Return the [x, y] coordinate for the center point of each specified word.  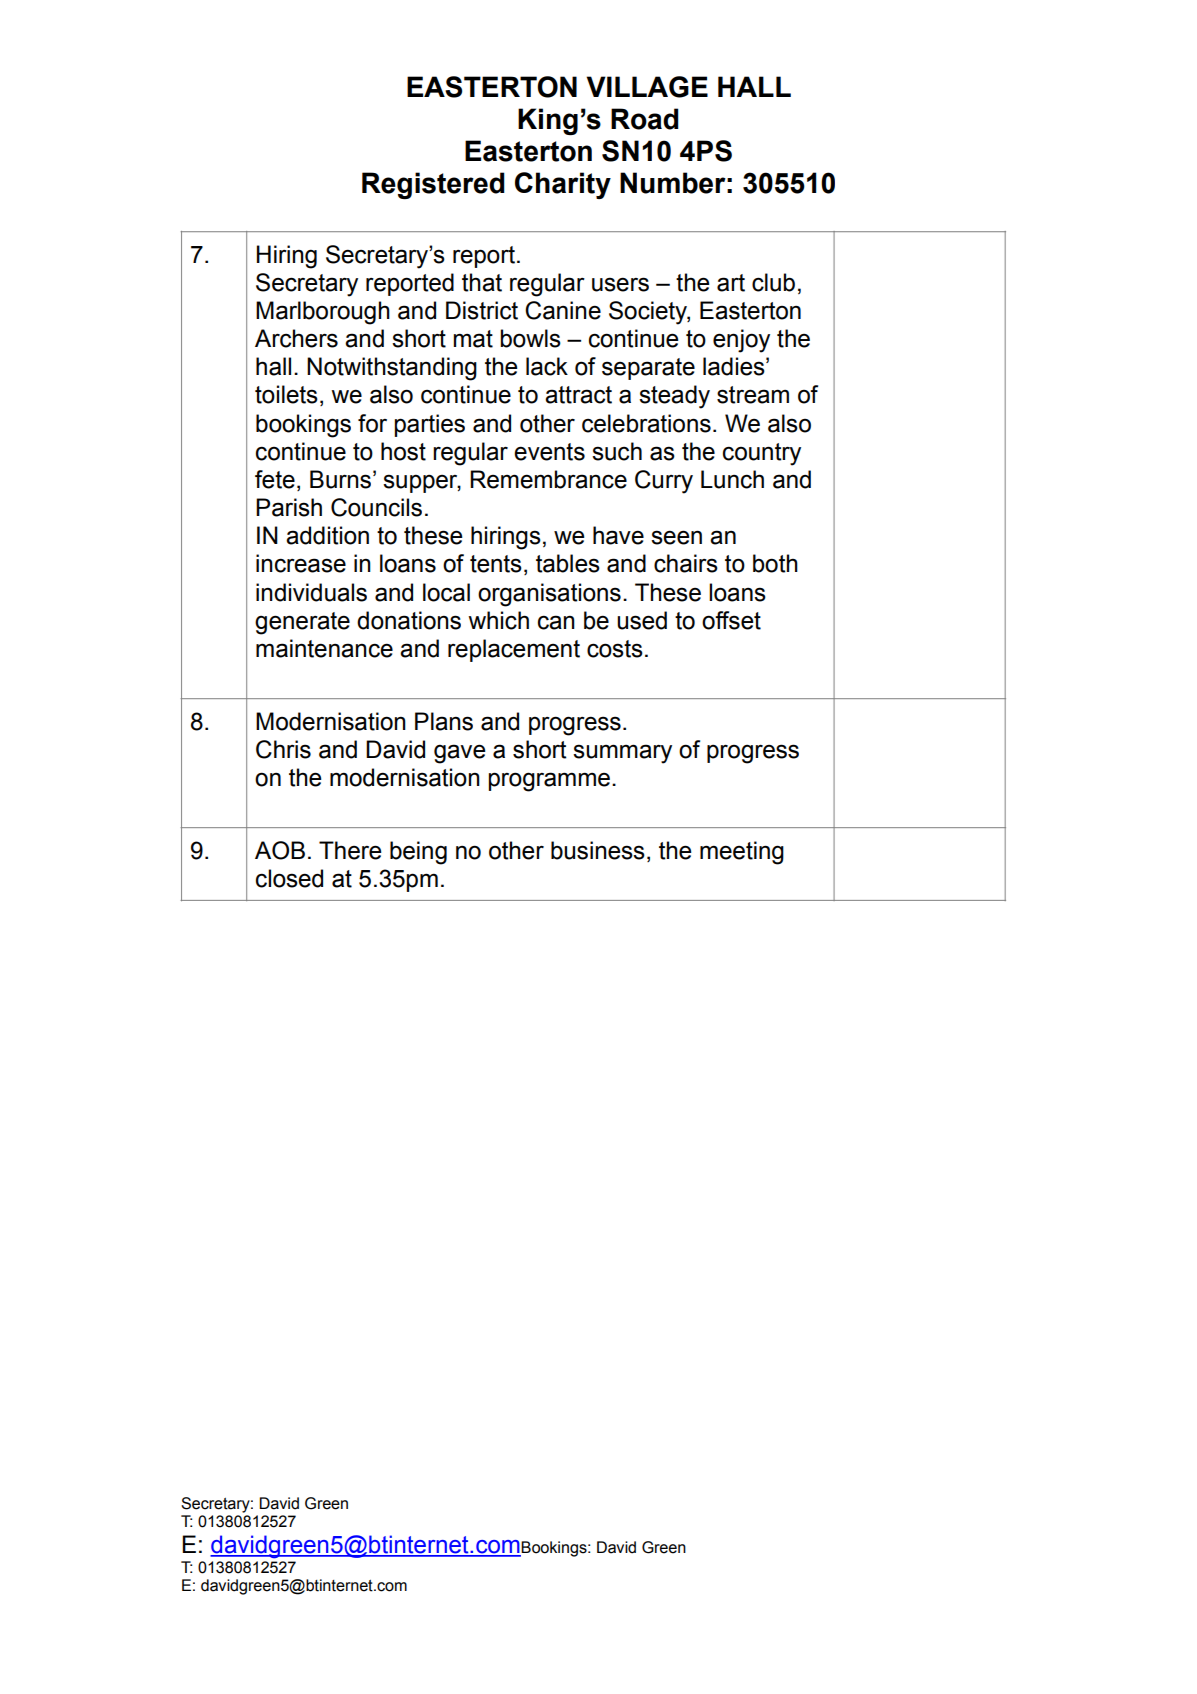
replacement [514, 650]
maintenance [324, 648]
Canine [563, 310]
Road [645, 119]
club [773, 282]
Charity [563, 185]
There [350, 850]
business [598, 850]
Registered [433, 185]
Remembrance [548, 479]
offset [731, 620]
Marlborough [323, 313]
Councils [376, 507]
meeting [742, 853]
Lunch [732, 479]
